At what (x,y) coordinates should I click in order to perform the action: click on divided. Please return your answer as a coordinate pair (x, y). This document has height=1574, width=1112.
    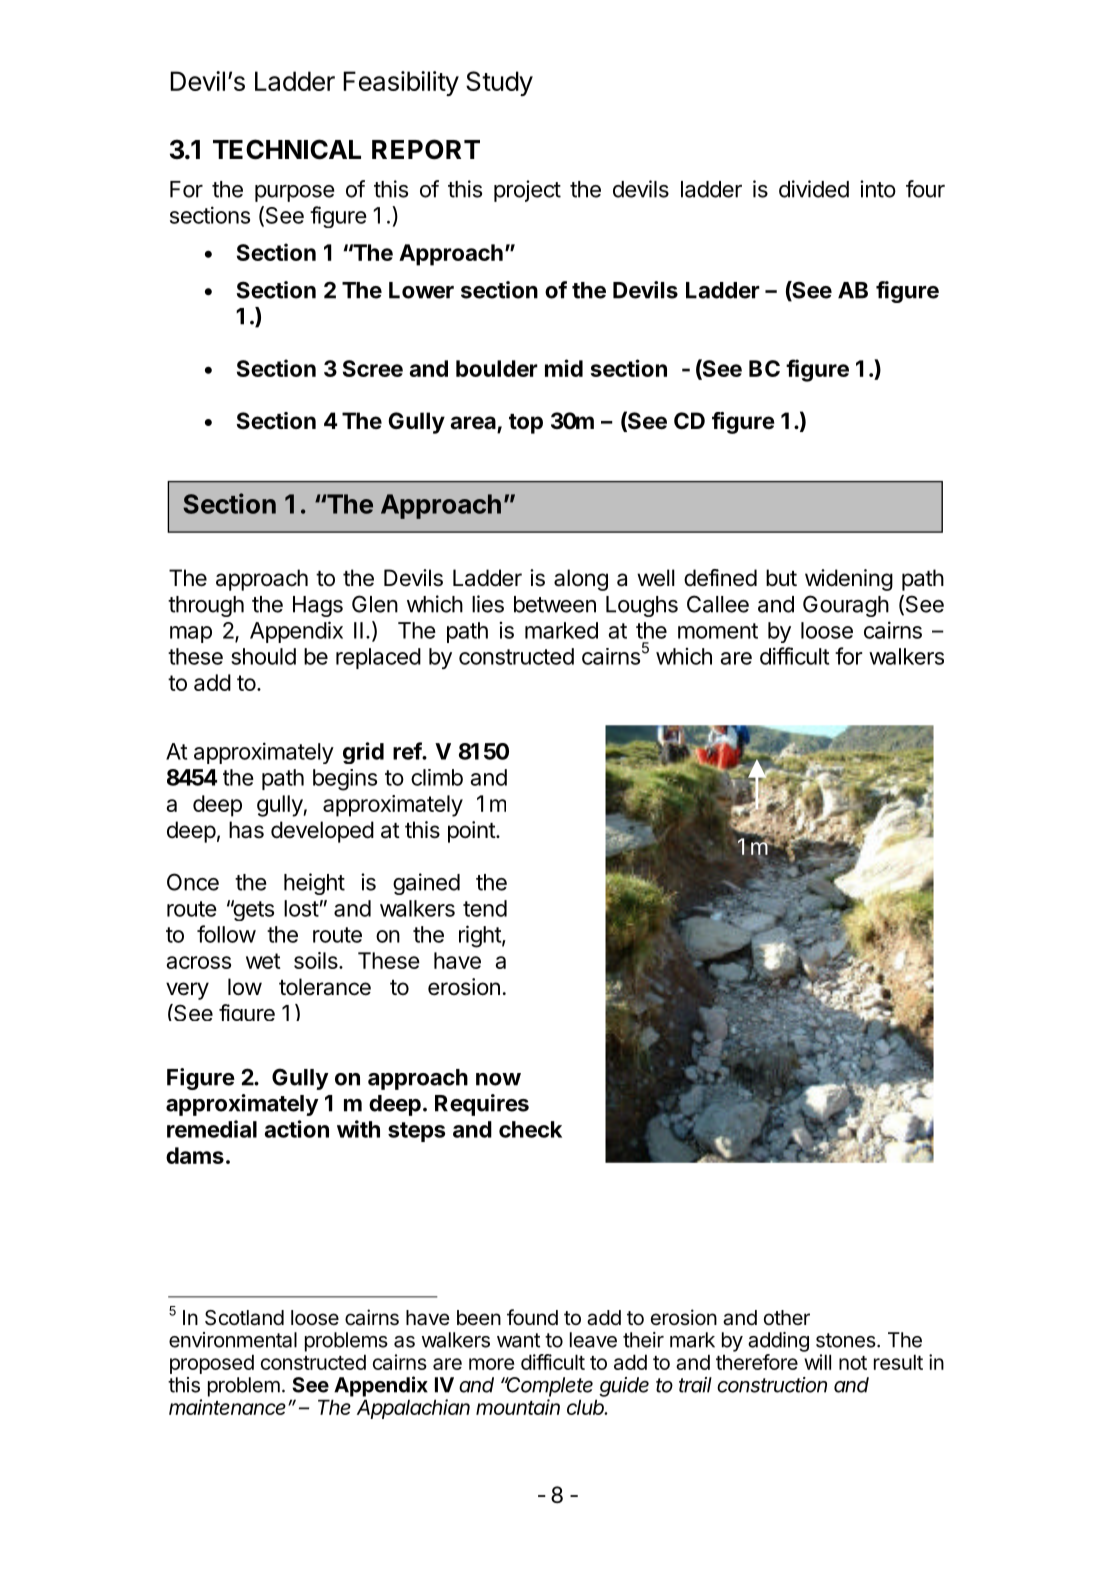
    Looking at the image, I should click on (814, 189).
